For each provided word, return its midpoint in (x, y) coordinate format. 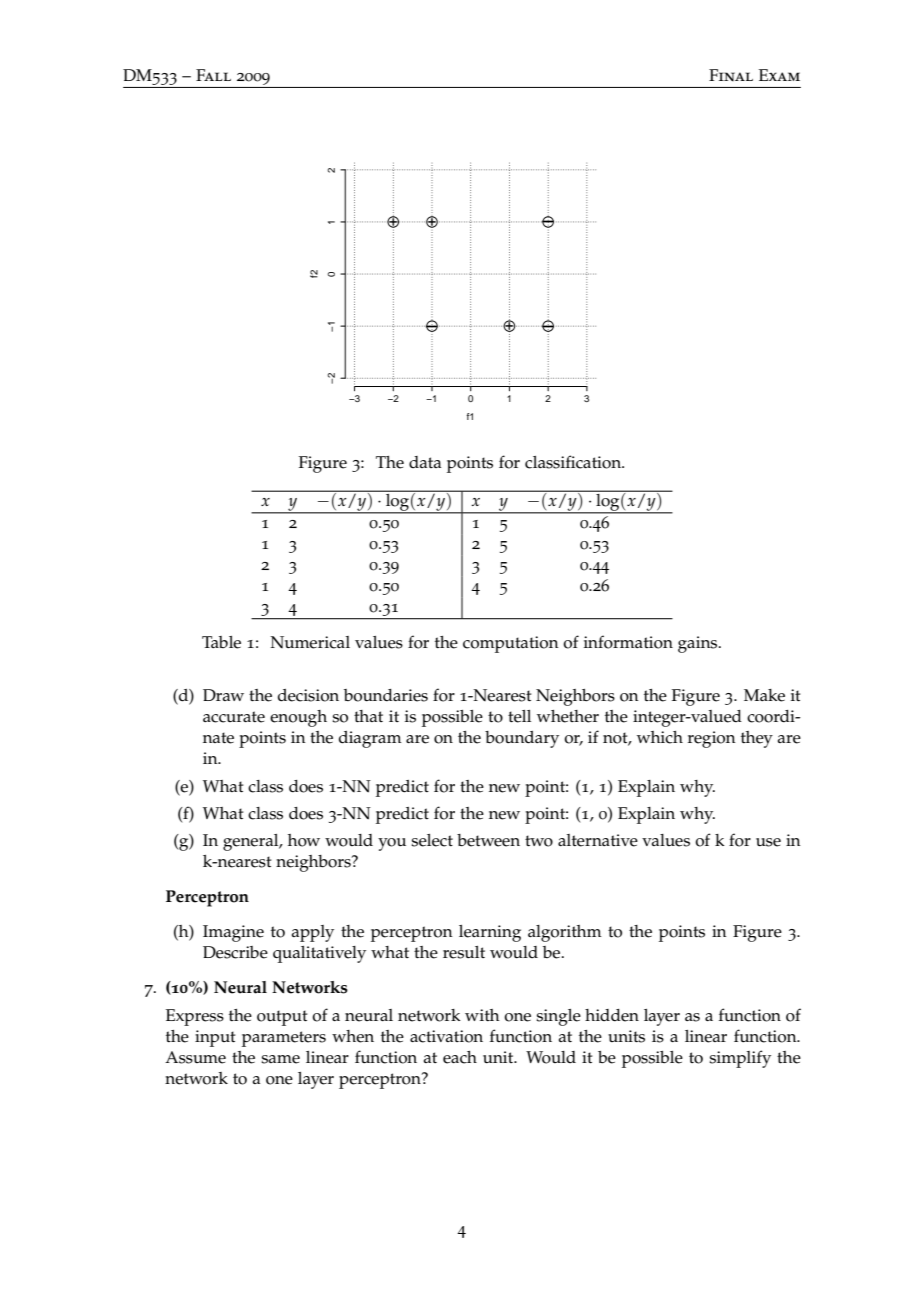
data (425, 462)
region (712, 739)
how (304, 840)
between (488, 840)
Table (221, 642)
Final (731, 75)
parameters (284, 1039)
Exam (779, 75)
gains (699, 644)
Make (764, 695)
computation (511, 644)
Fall (213, 75)
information (628, 642)
